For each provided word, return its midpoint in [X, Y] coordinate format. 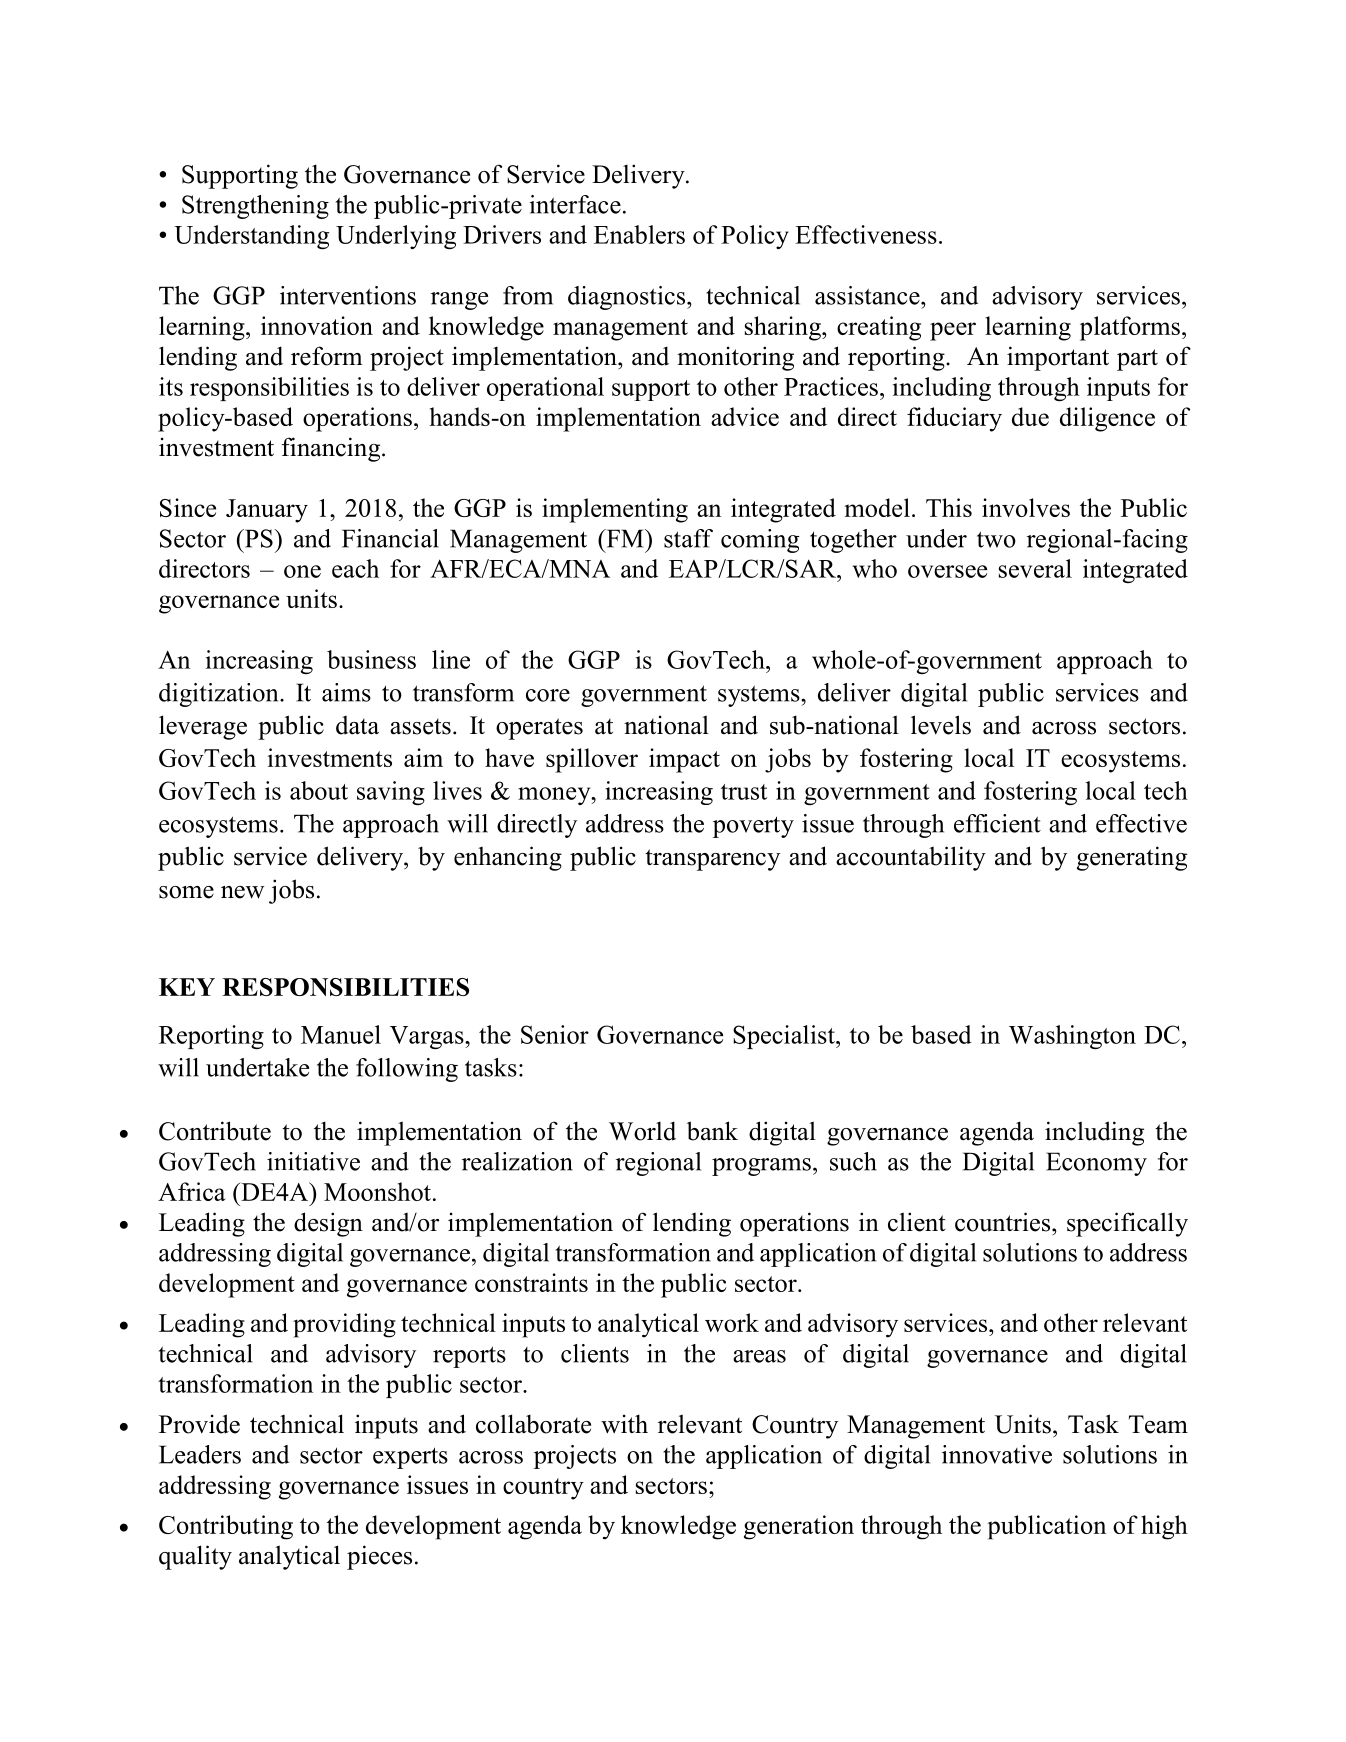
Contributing [226, 1527]
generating [1132, 858]
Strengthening [255, 207]
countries [1002, 1222]
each [355, 568]
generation [799, 1527]
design [328, 1224]
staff [688, 538]
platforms [1130, 328]
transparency [712, 860]
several [1035, 568]
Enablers [639, 234]
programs [761, 1167]
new [242, 892]
